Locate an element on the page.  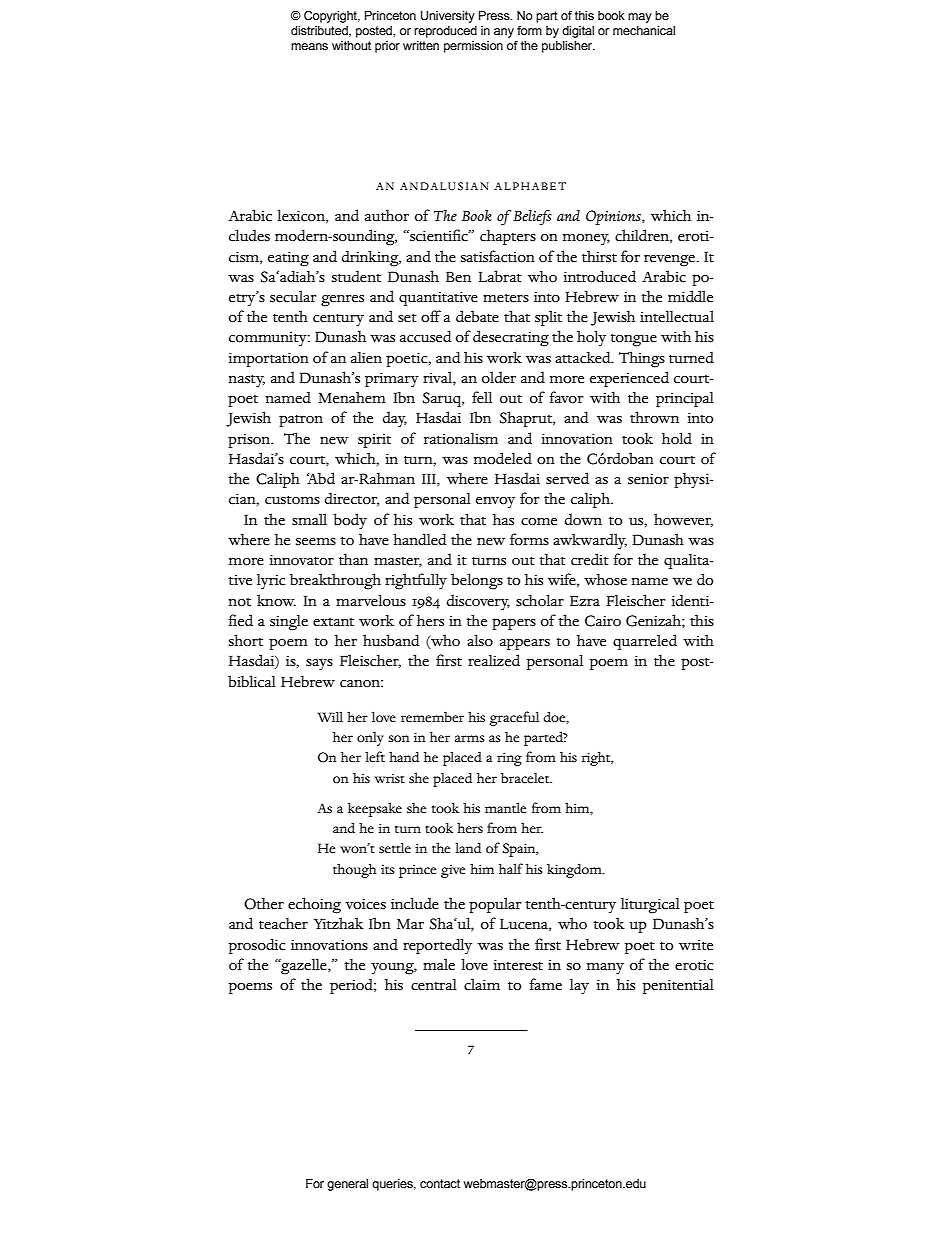
ring is located at coordinates (509, 759).
